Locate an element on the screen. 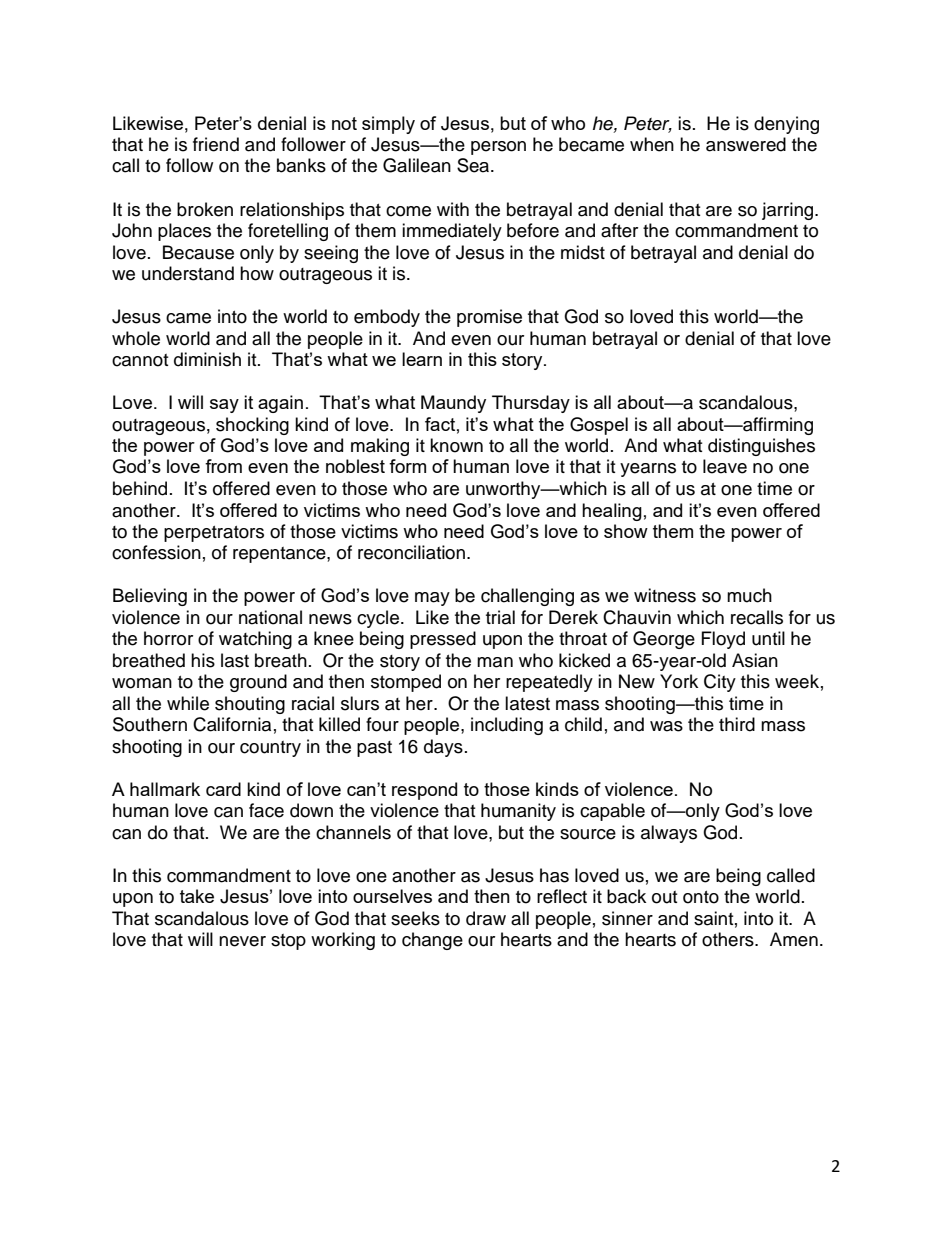 The height and width of the screenshot is (1233, 952). third is located at coordinates (737, 724).
